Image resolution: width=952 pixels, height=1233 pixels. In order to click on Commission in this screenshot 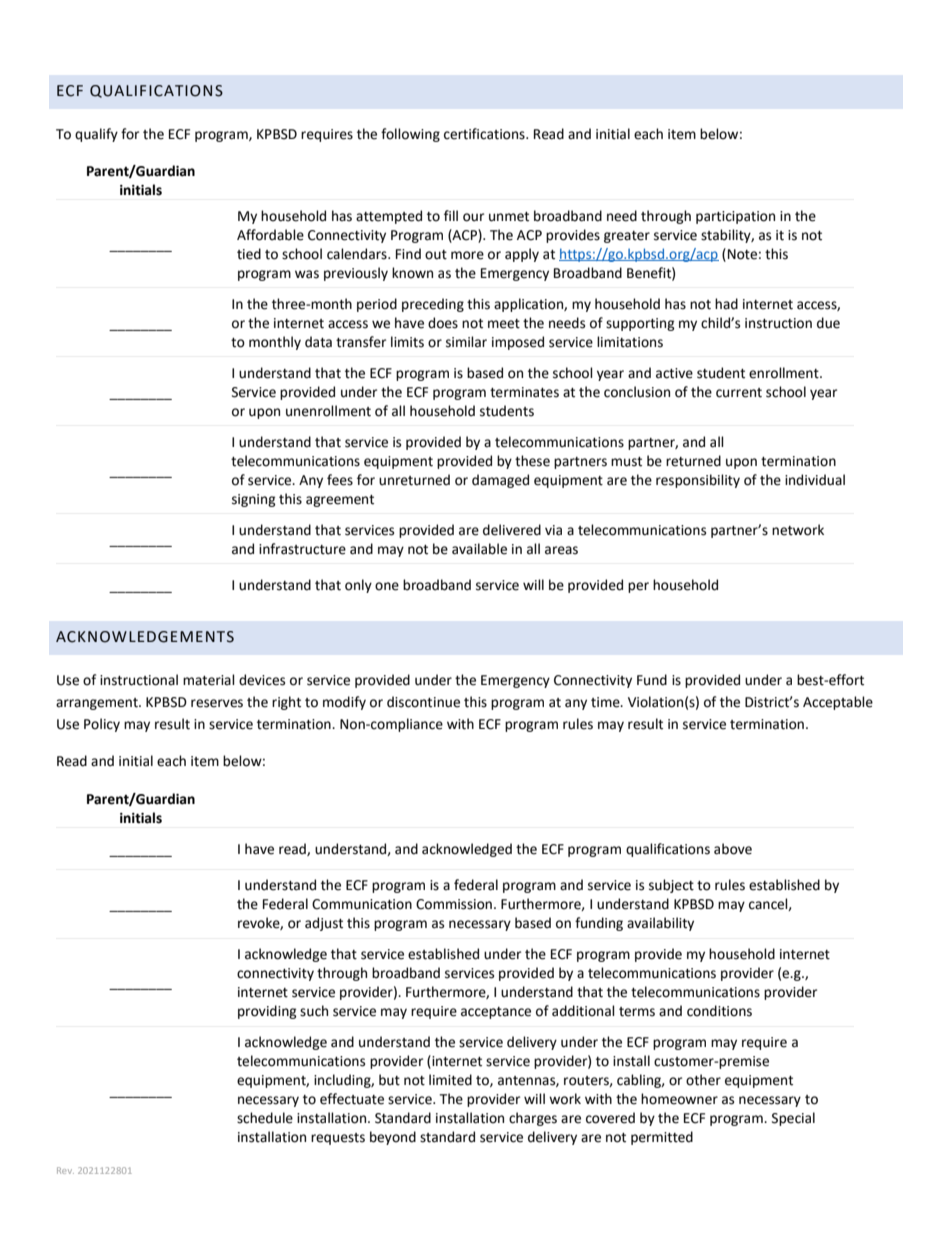, I will do `click(454, 904)`.
